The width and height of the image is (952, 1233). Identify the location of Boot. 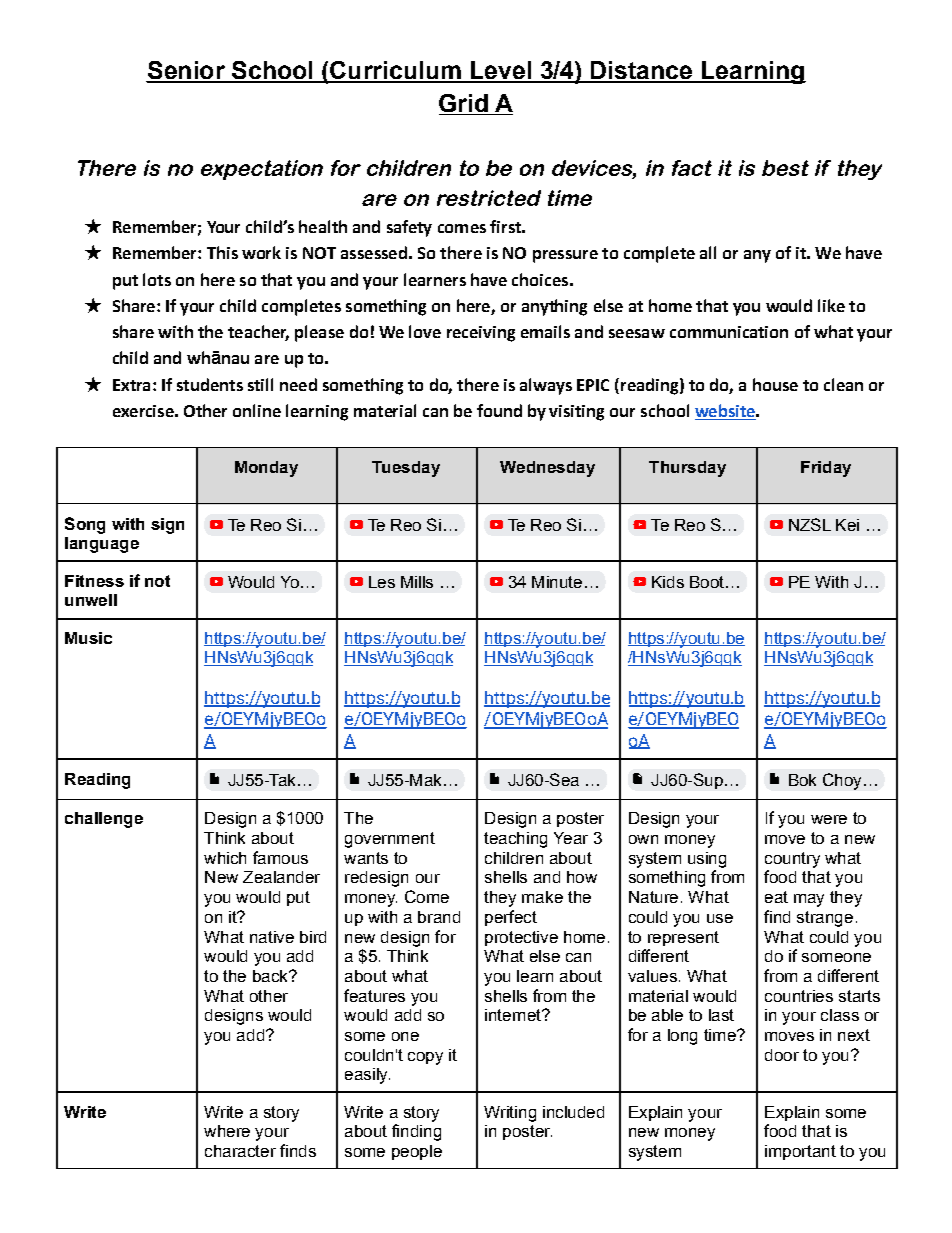
(708, 582).
